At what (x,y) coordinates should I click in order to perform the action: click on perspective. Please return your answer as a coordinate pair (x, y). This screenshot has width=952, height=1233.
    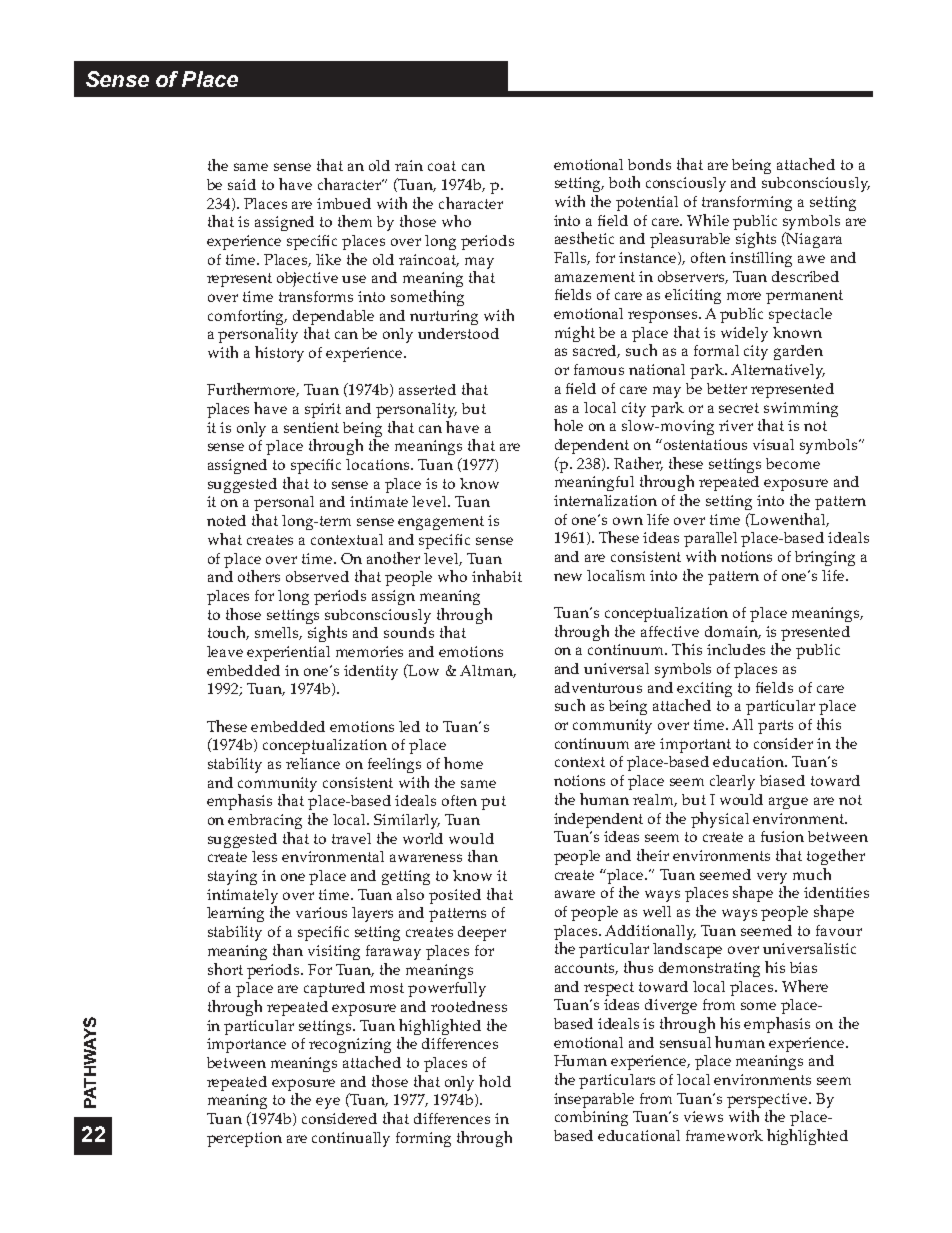
    Looking at the image, I should click on (768, 1100).
